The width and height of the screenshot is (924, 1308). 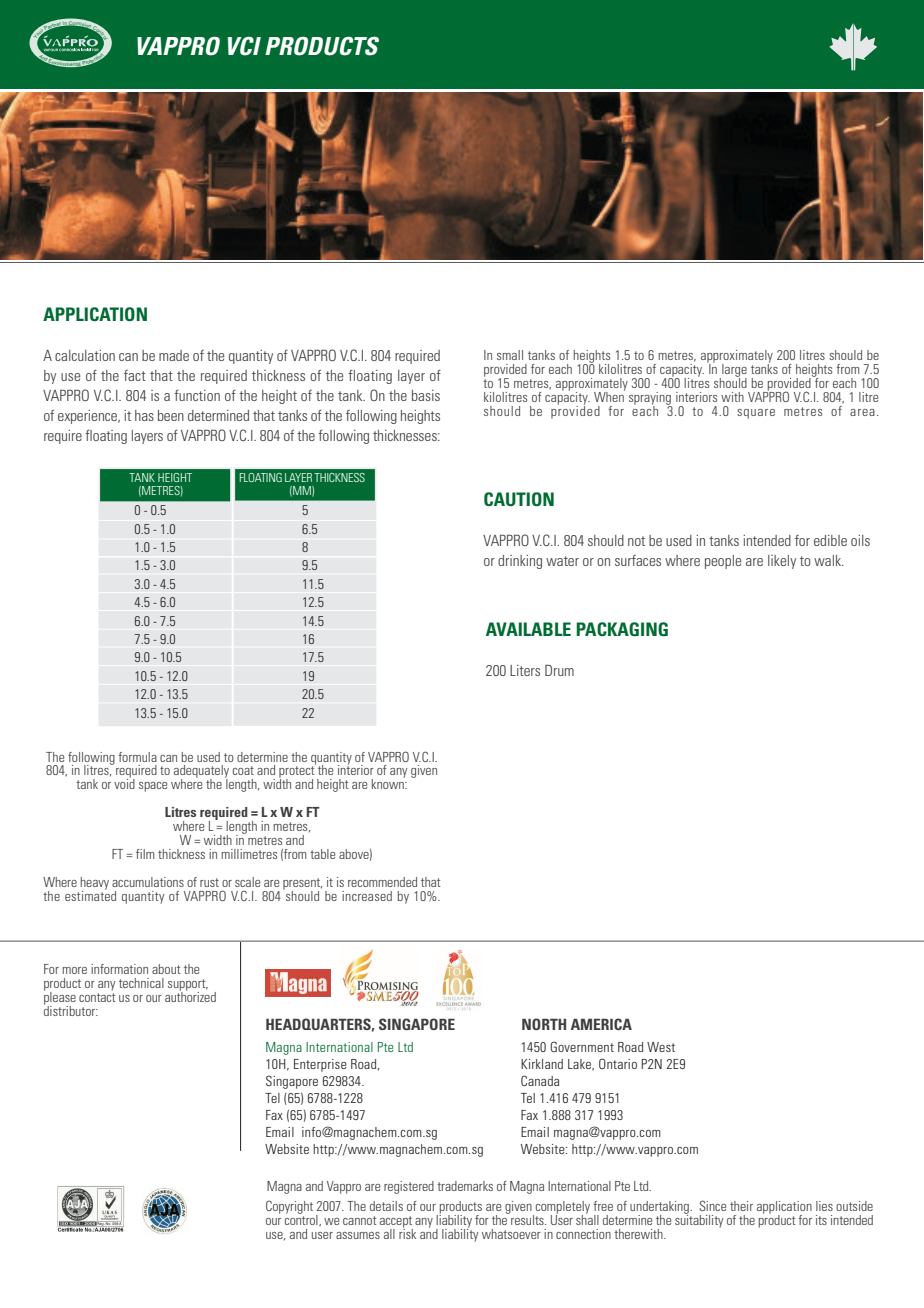 What do you see at coordinates (153, 787) in the screenshot?
I see `space` at bounding box center [153, 787].
